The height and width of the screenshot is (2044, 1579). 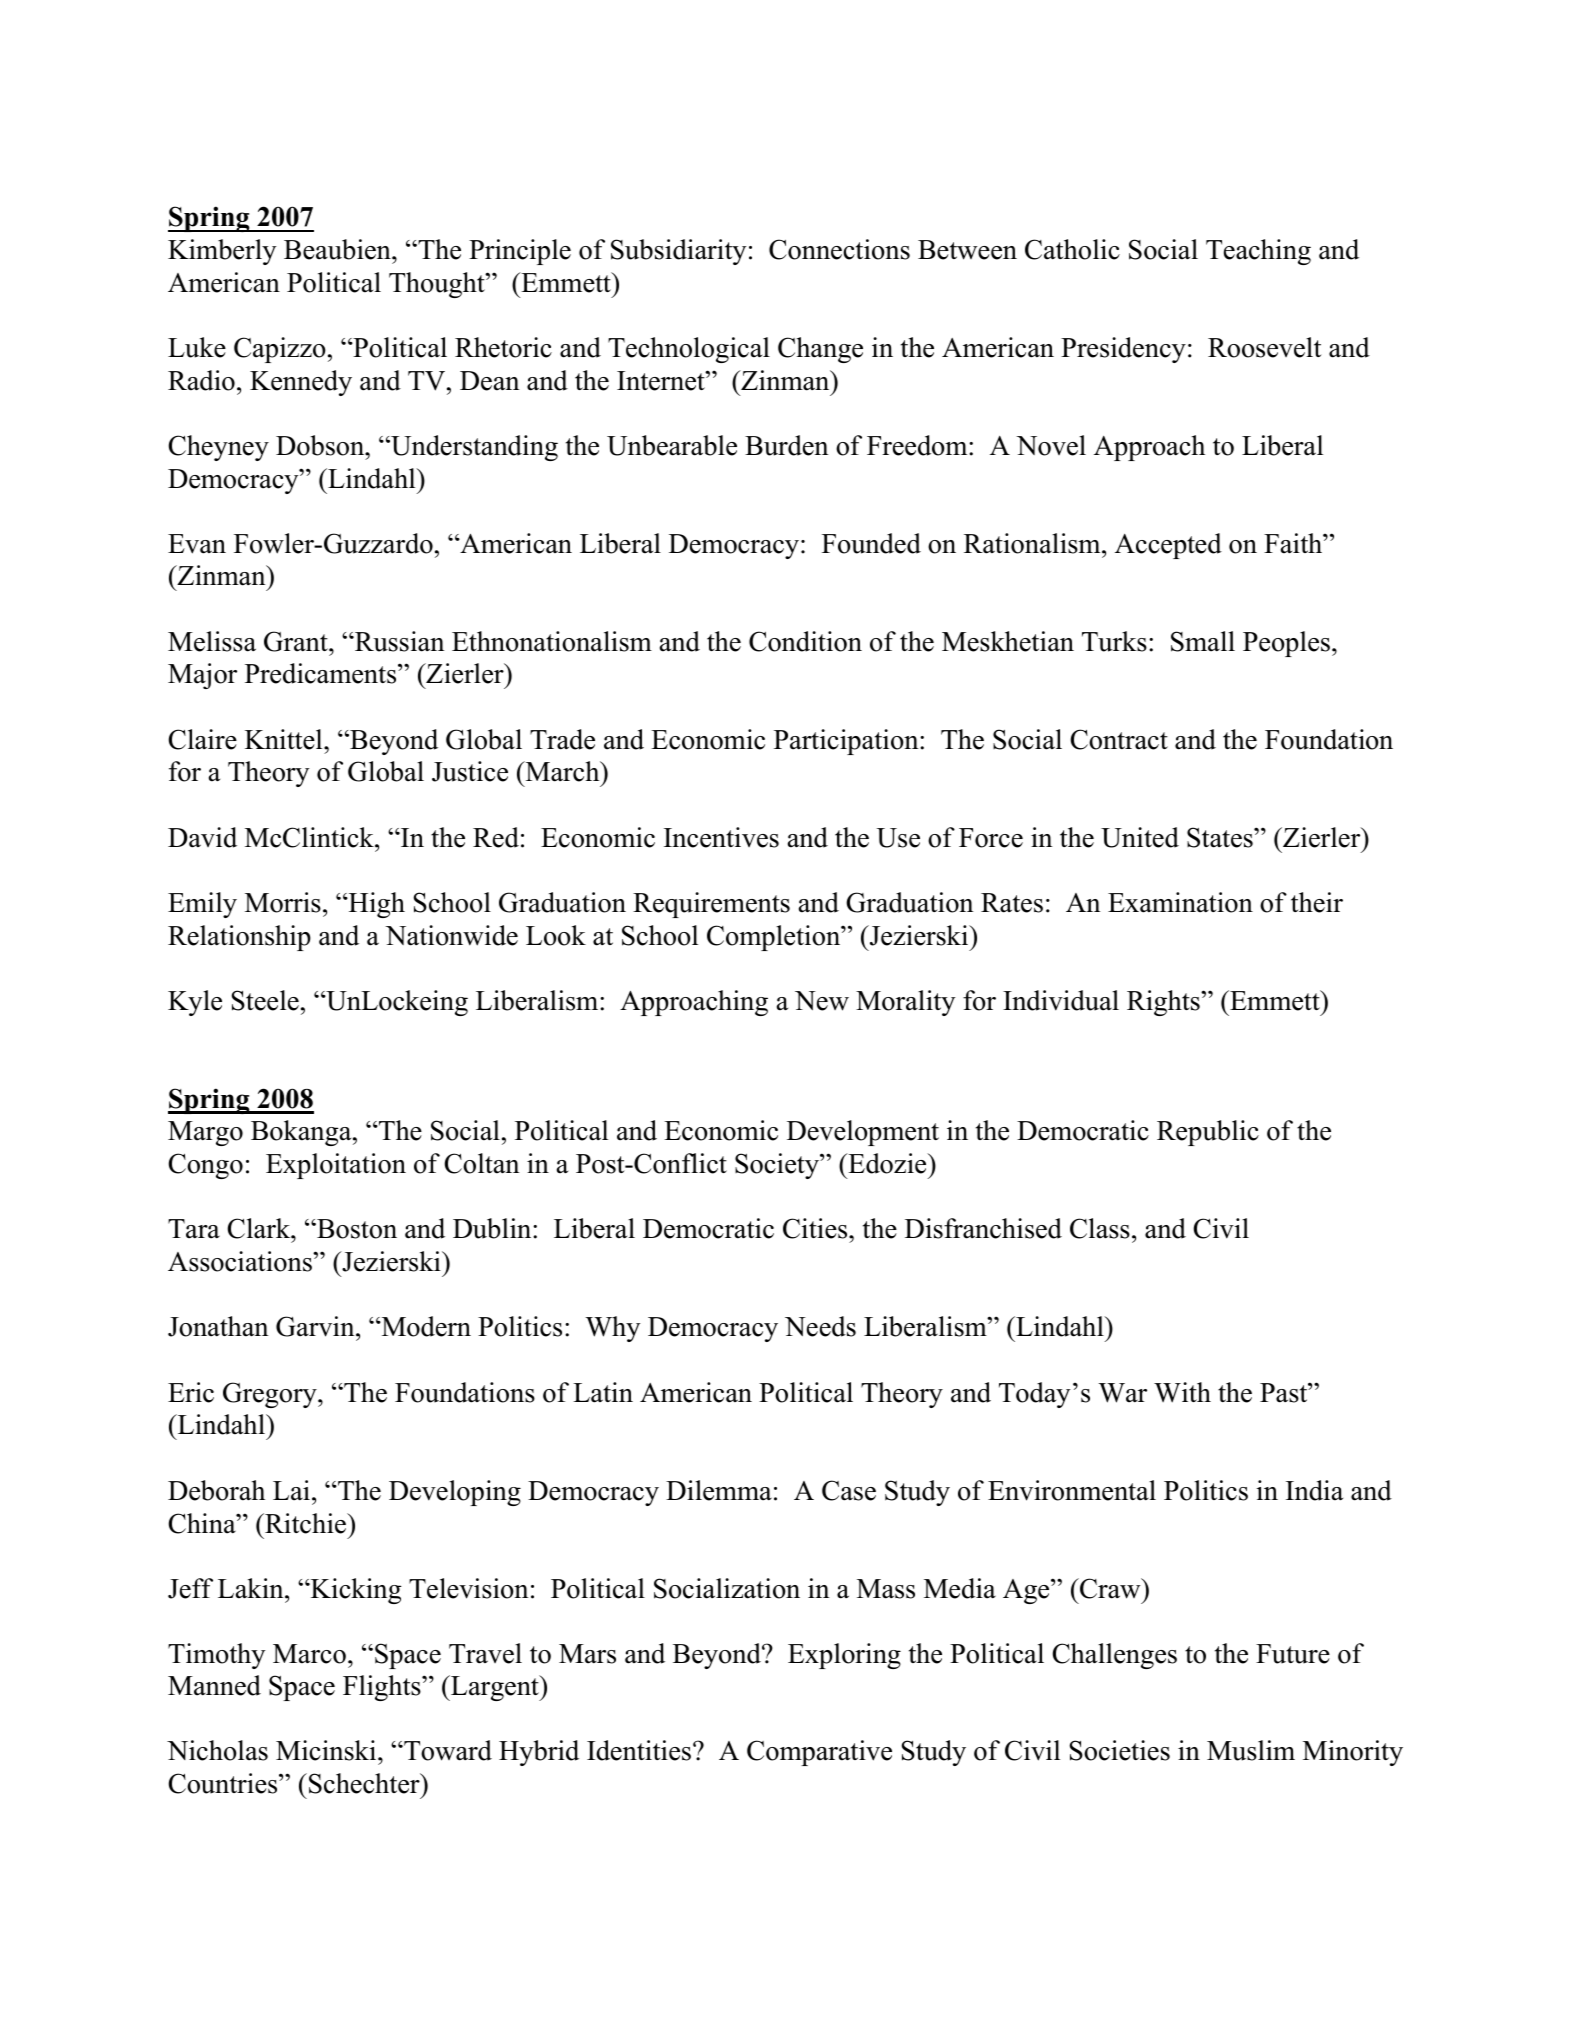 What do you see at coordinates (297, 641) in the screenshot?
I see `Grant` at bounding box center [297, 641].
